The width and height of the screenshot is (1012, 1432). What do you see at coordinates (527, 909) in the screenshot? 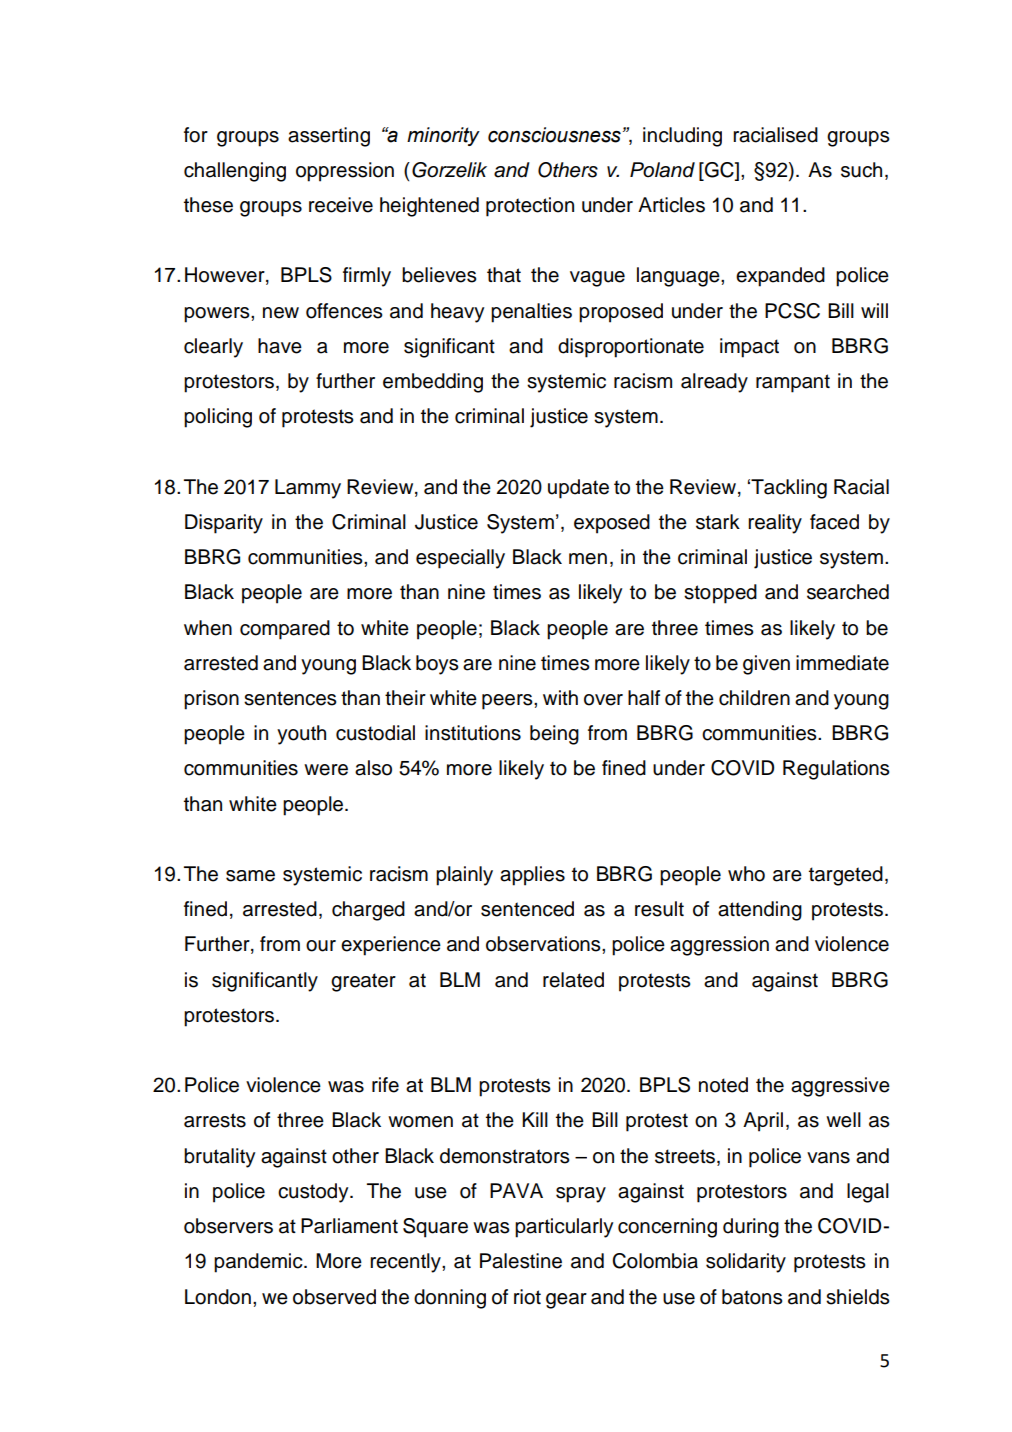
I see `sentenced` at bounding box center [527, 909].
